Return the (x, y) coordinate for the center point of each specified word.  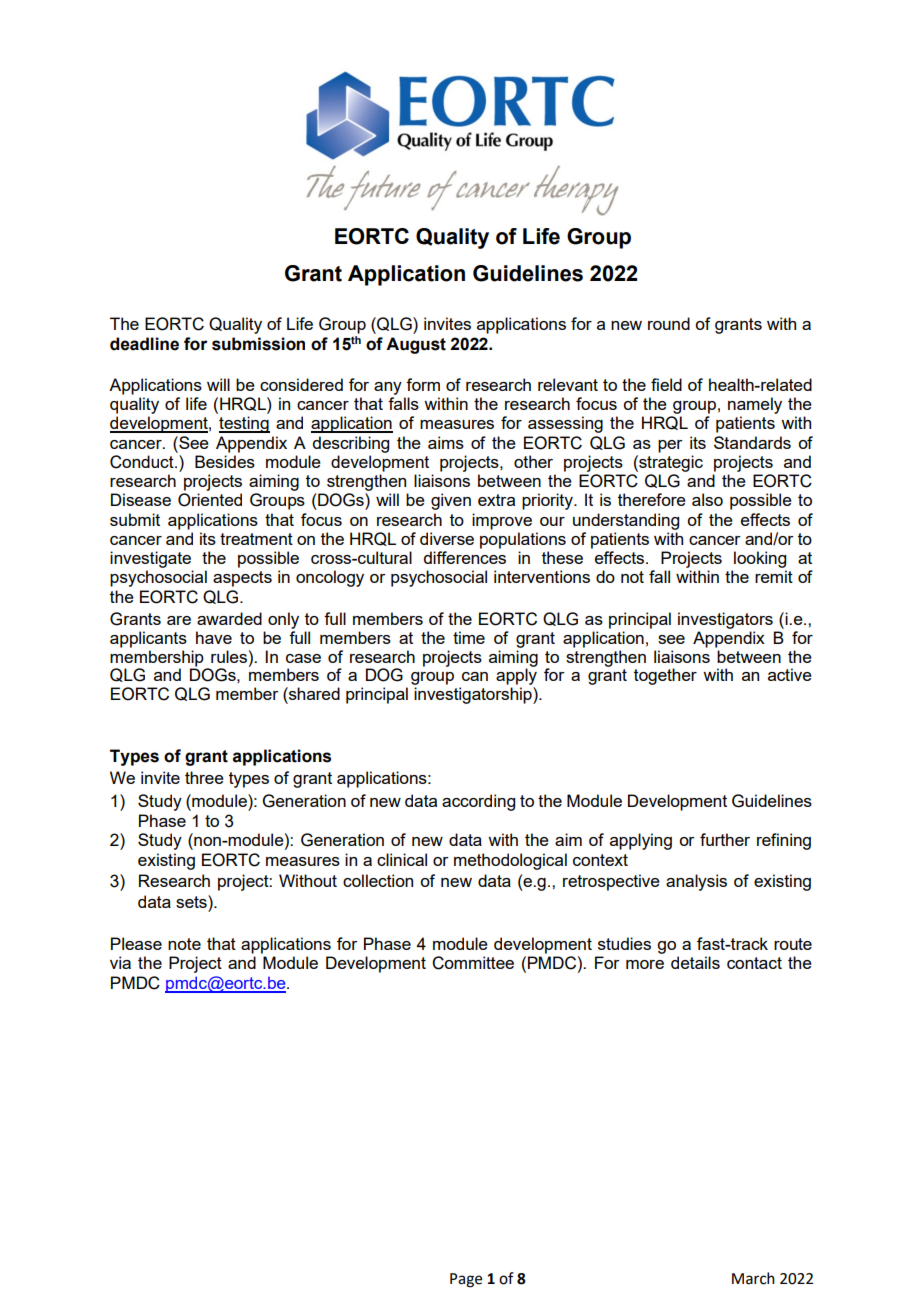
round (669, 323)
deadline (144, 344)
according (478, 802)
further (725, 839)
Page (466, 1280)
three (204, 777)
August (416, 345)
